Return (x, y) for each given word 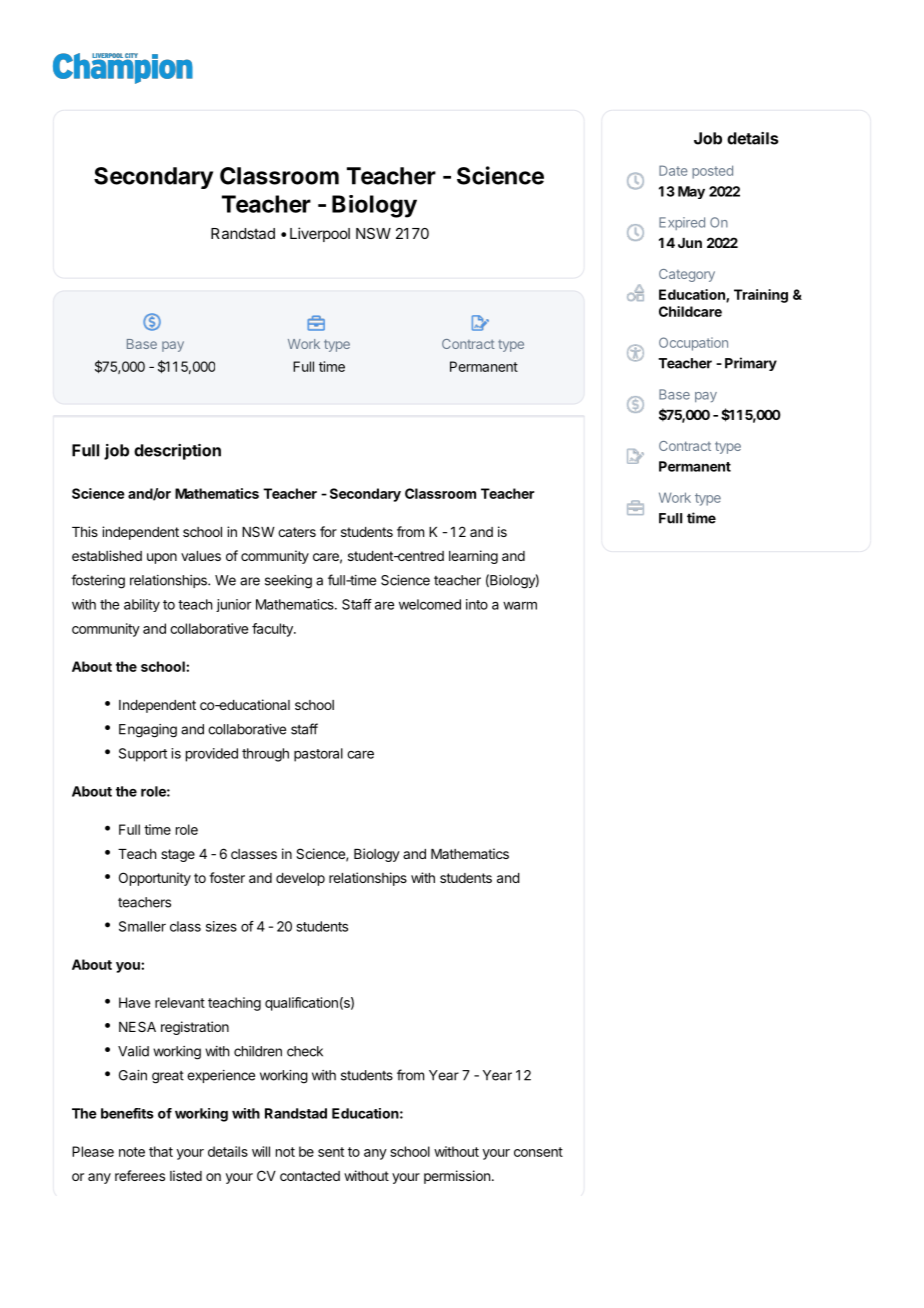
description (177, 452)
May (691, 192)
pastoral (318, 755)
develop (300, 879)
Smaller (142, 926)
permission (457, 1177)
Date (673, 170)
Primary (751, 364)
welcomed (430, 604)
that (161, 1151)
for (328, 531)
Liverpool (320, 234)
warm (520, 605)
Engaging (148, 731)
